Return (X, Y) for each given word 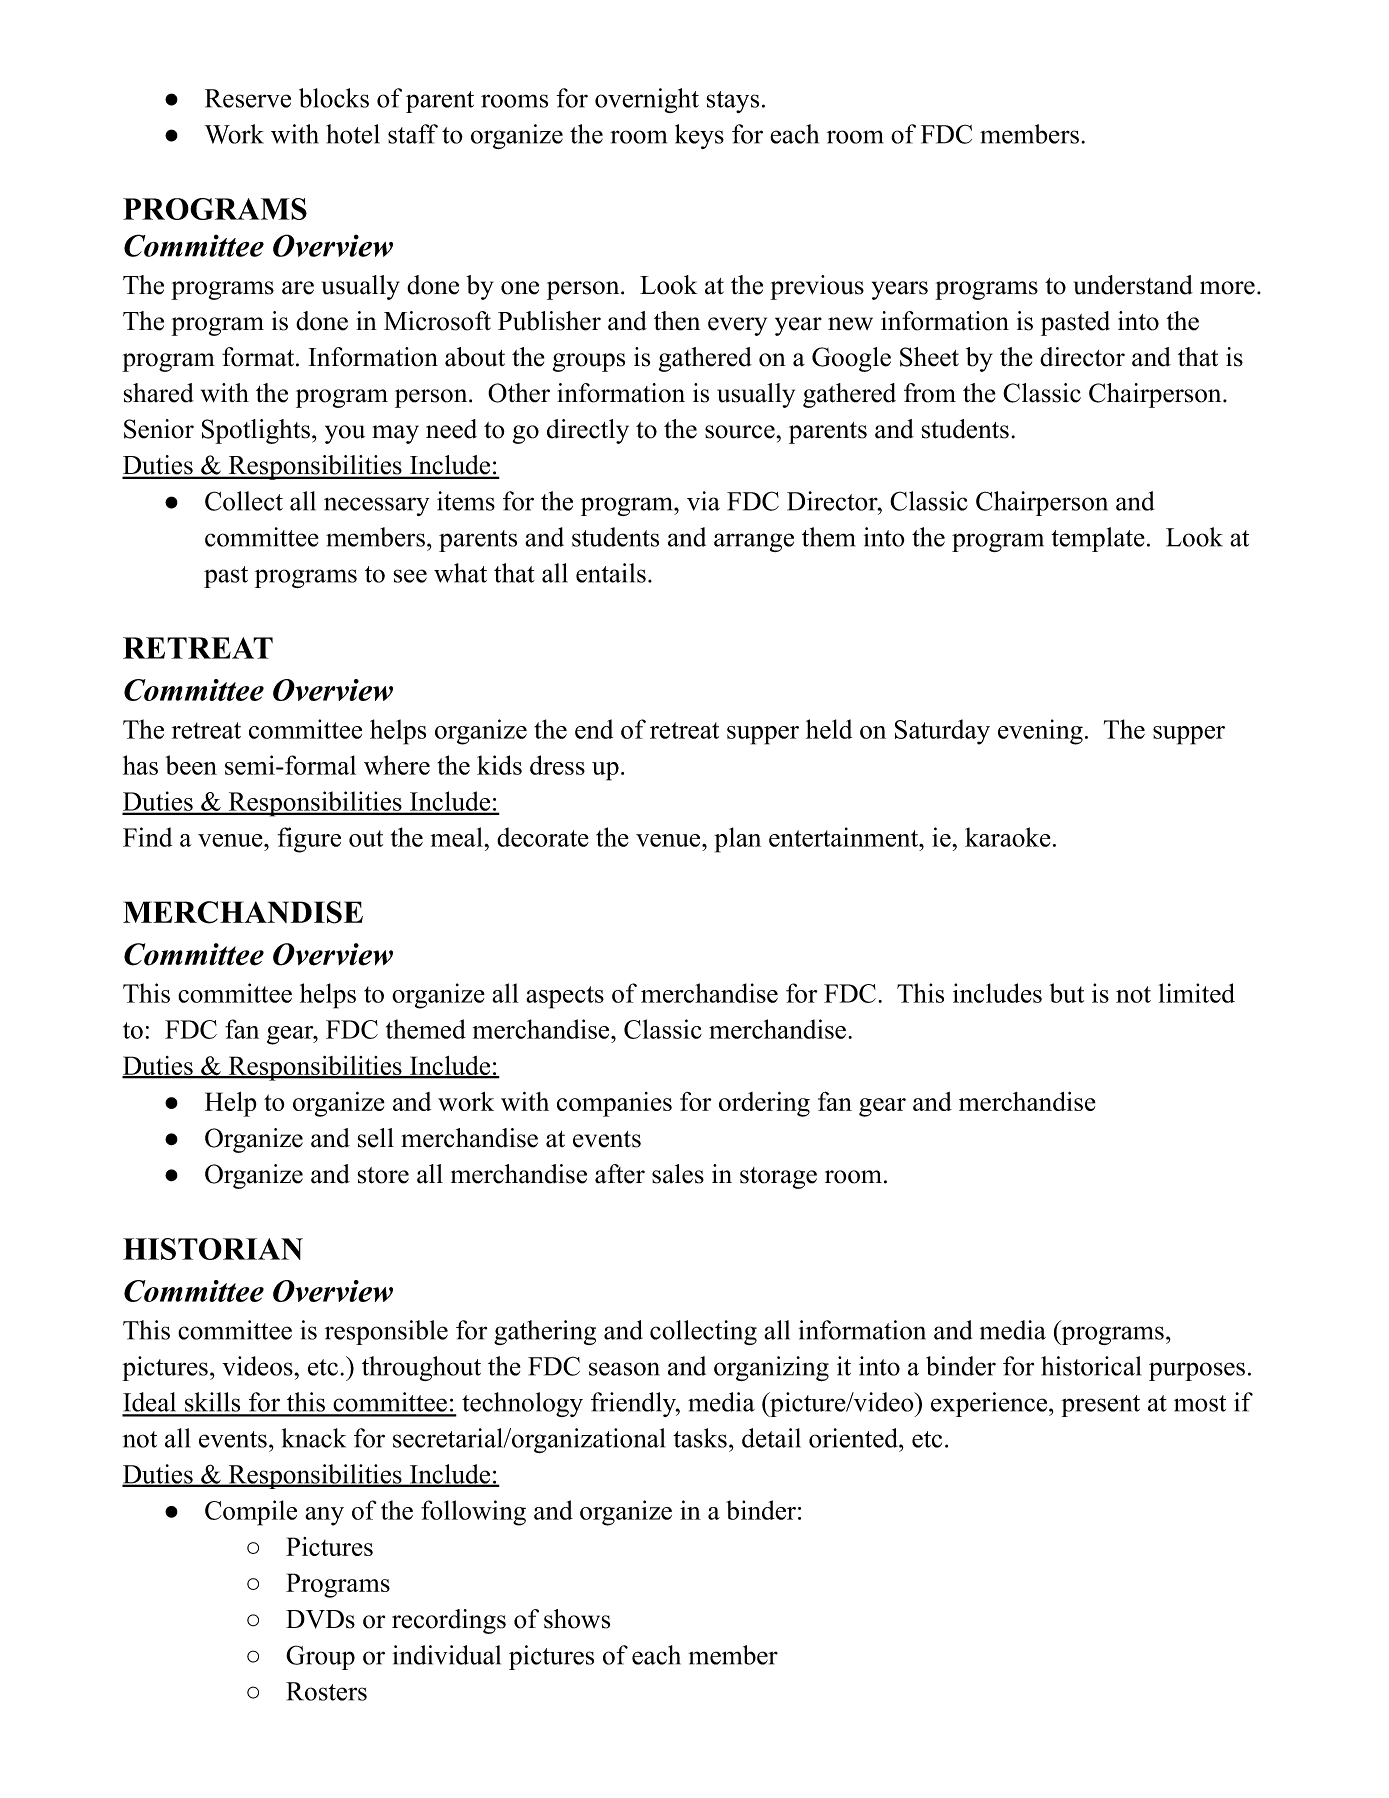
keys (699, 136)
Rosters (326, 1691)
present (1100, 1406)
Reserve (248, 98)
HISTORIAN (213, 1249)
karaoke (1008, 837)
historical (1091, 1366)
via (703, 501)
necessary (377, 506)
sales (678, 1174)
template (1098, 539)
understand (1133, 285)
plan (737, 840)
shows (577, 1619)
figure (309, 840)
